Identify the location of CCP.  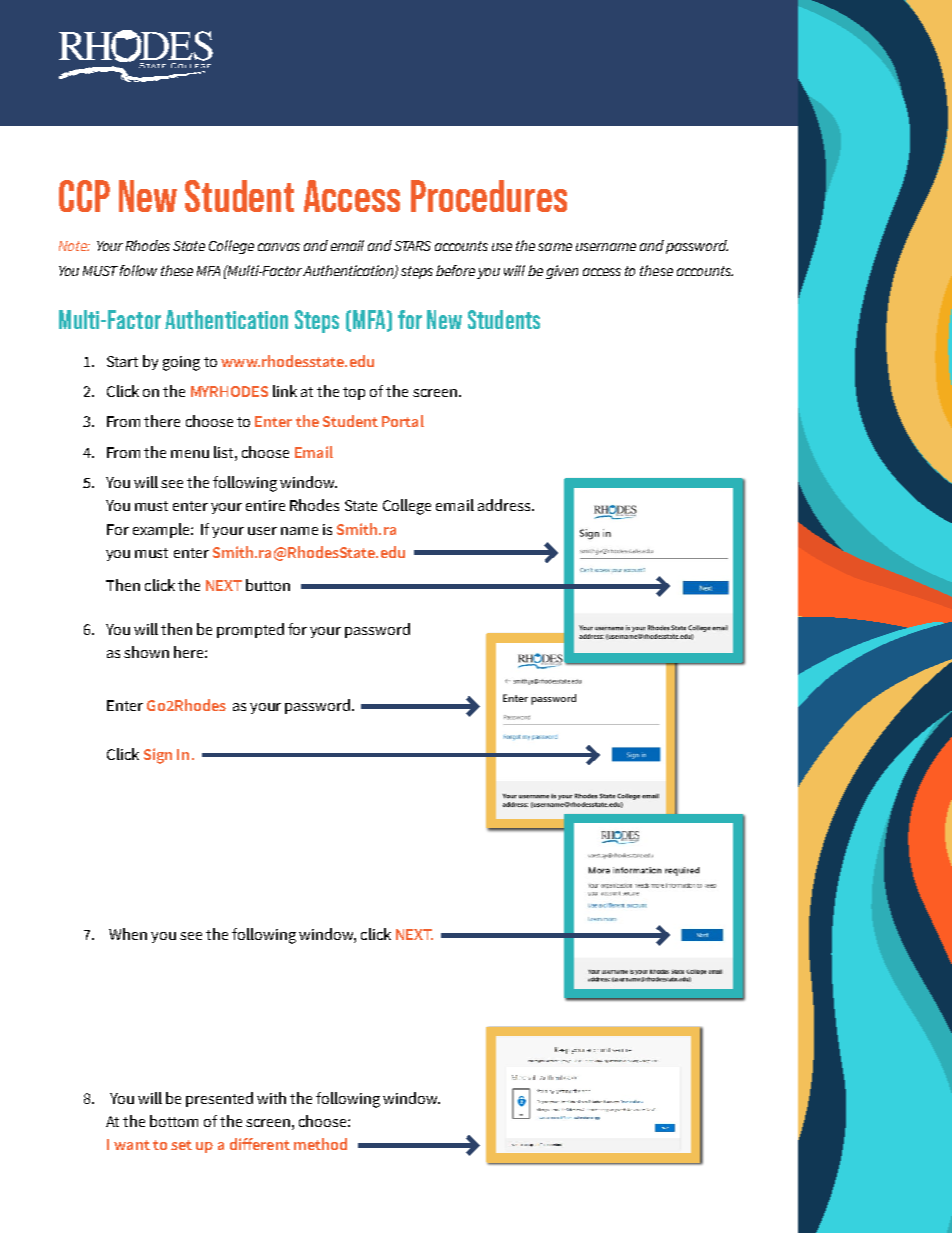
(84, 196).
